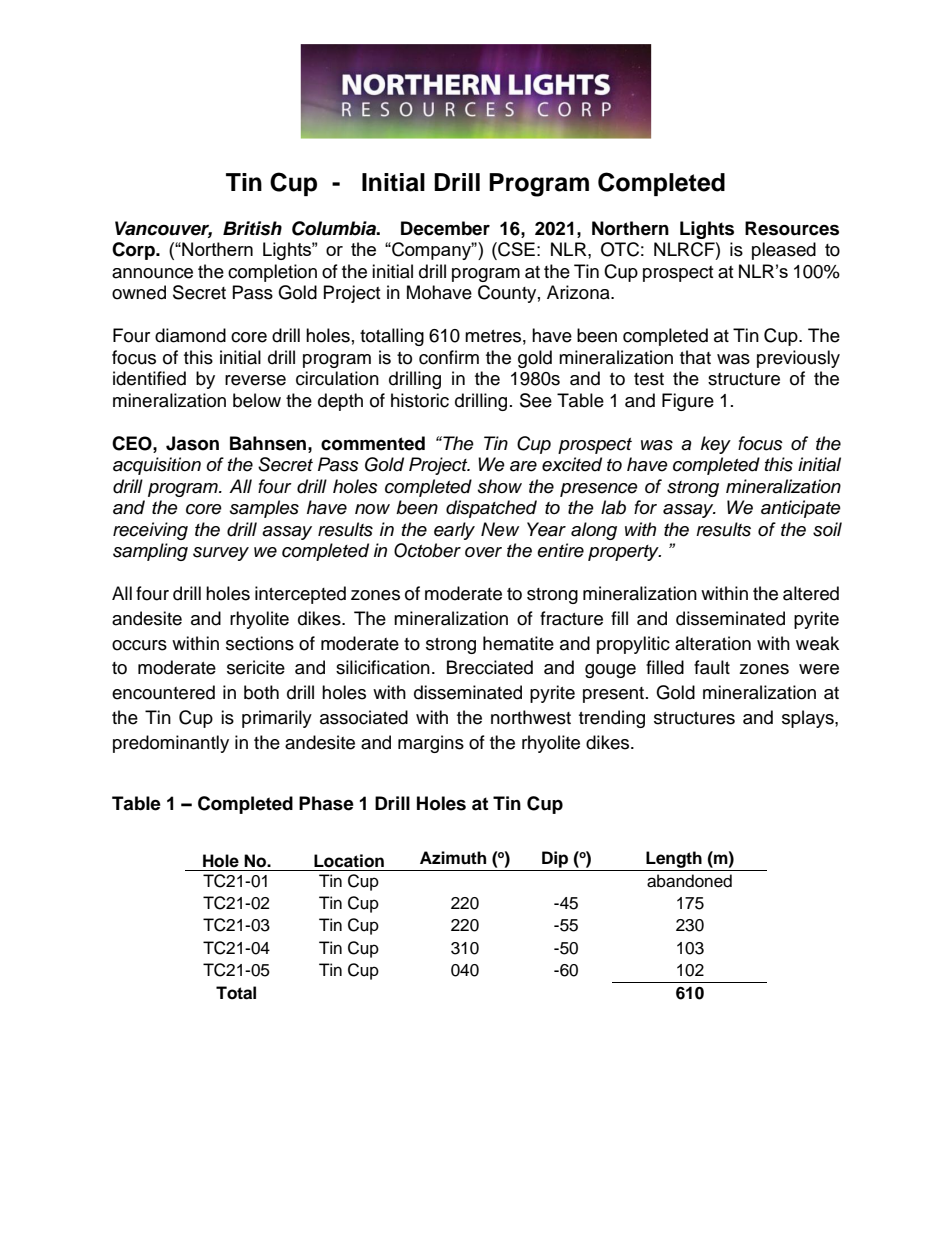 This document has width=952, height=1233. Describe the element at coordinates (453, 858) in the document. I see `Azimuth` at that location.
